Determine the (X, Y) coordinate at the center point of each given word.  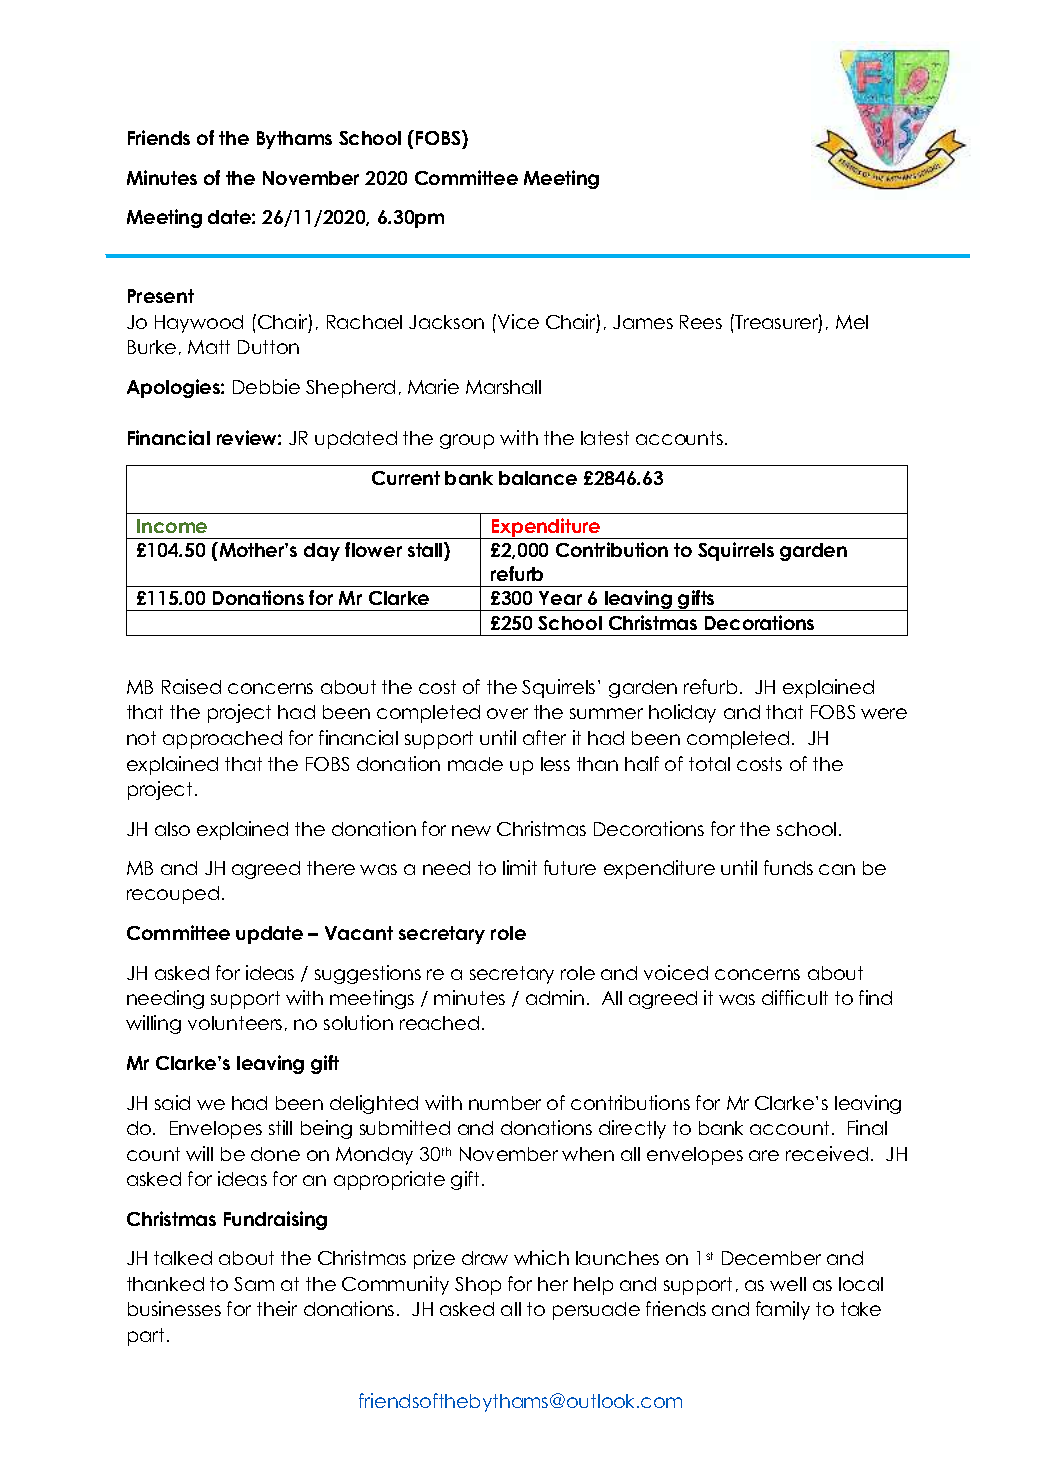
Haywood (199, 324)
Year (560, 598)
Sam (254, 1284)
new (471, 830)
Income (172, 526)
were (884, 713)
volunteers (235, 1023)
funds (788, 867)
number (505, 1103)
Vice (518, 321)
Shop (478, 1286)
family (783, 1310)
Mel (852, 322)
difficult (795, 997)
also (172, 829)
